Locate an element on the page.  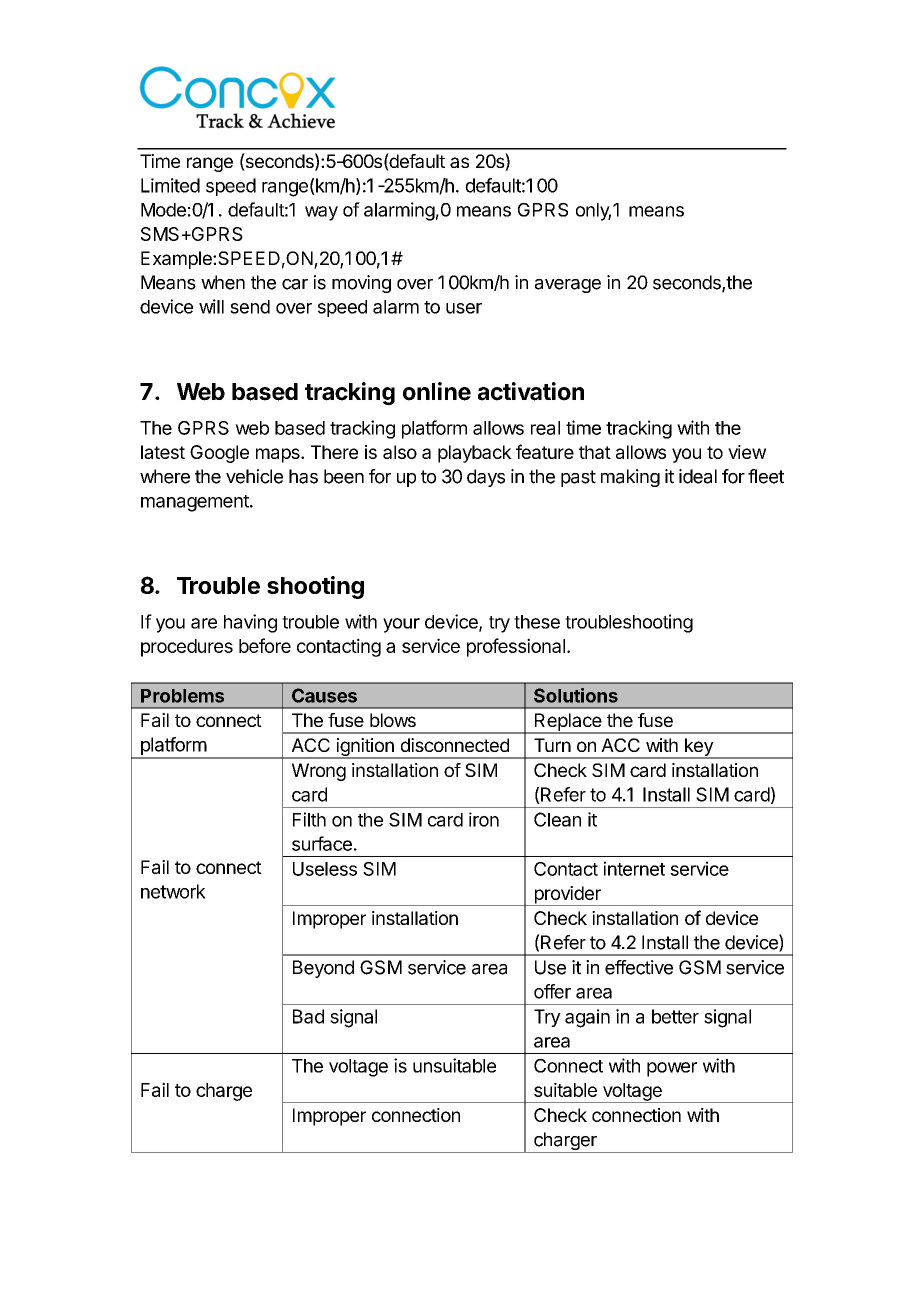
vehicle is located at coordinates (254, 476).
